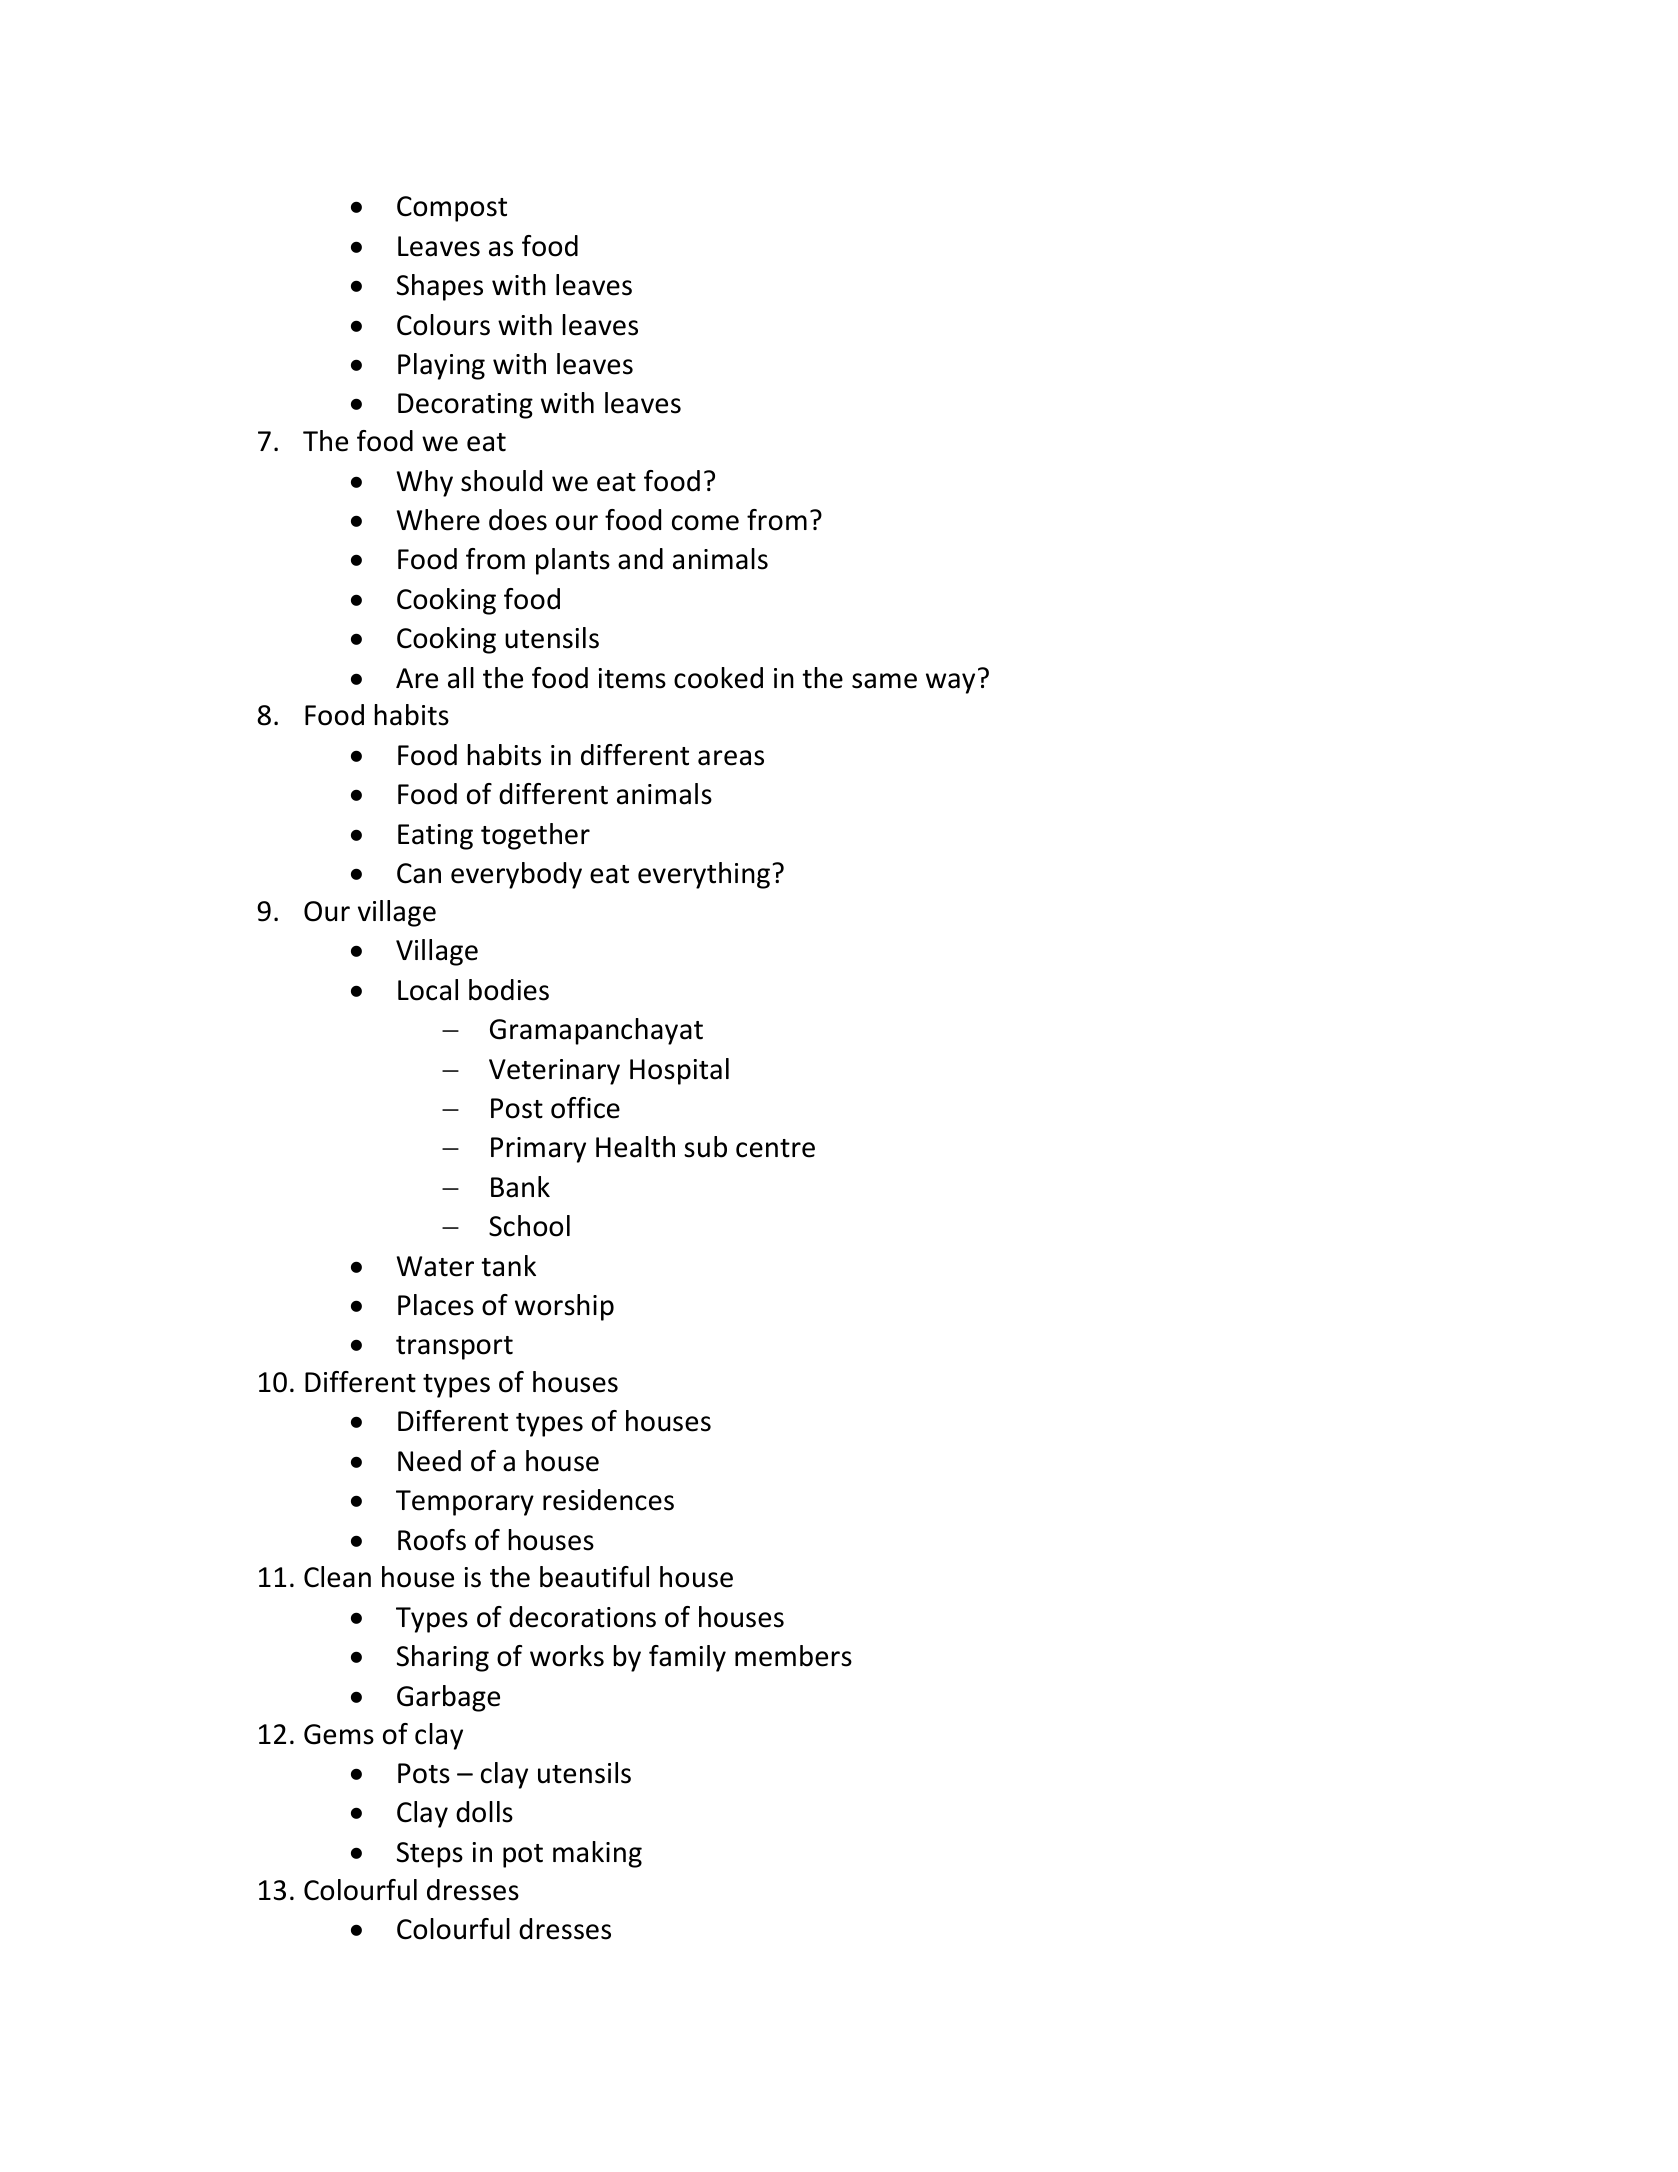  What do you see at coordinates (597, 1854) in the page?
I see `making` at bounding box center [597, 1854].
